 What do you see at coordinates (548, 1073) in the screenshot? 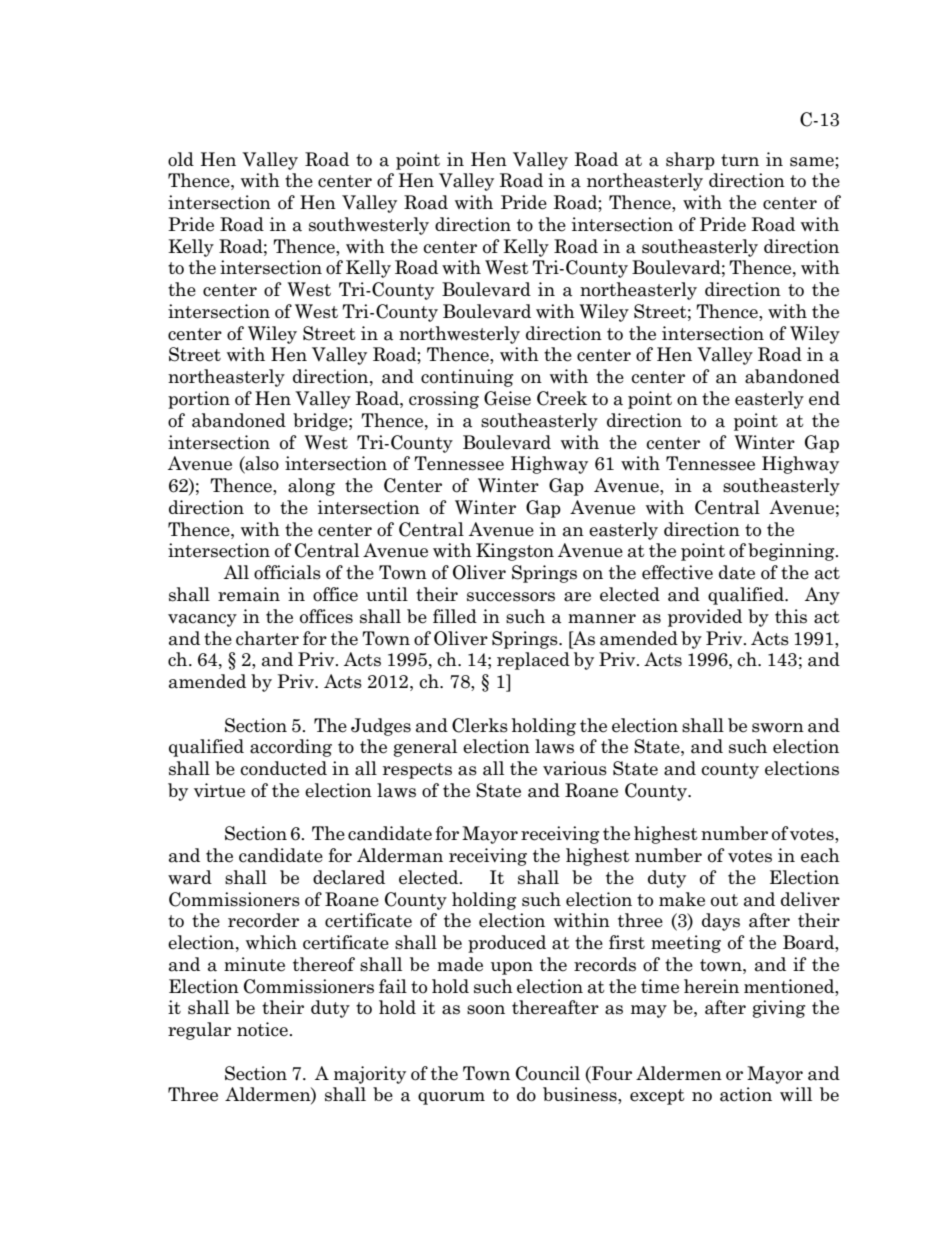
I see `Council` at bounding box center [548, 1073].
